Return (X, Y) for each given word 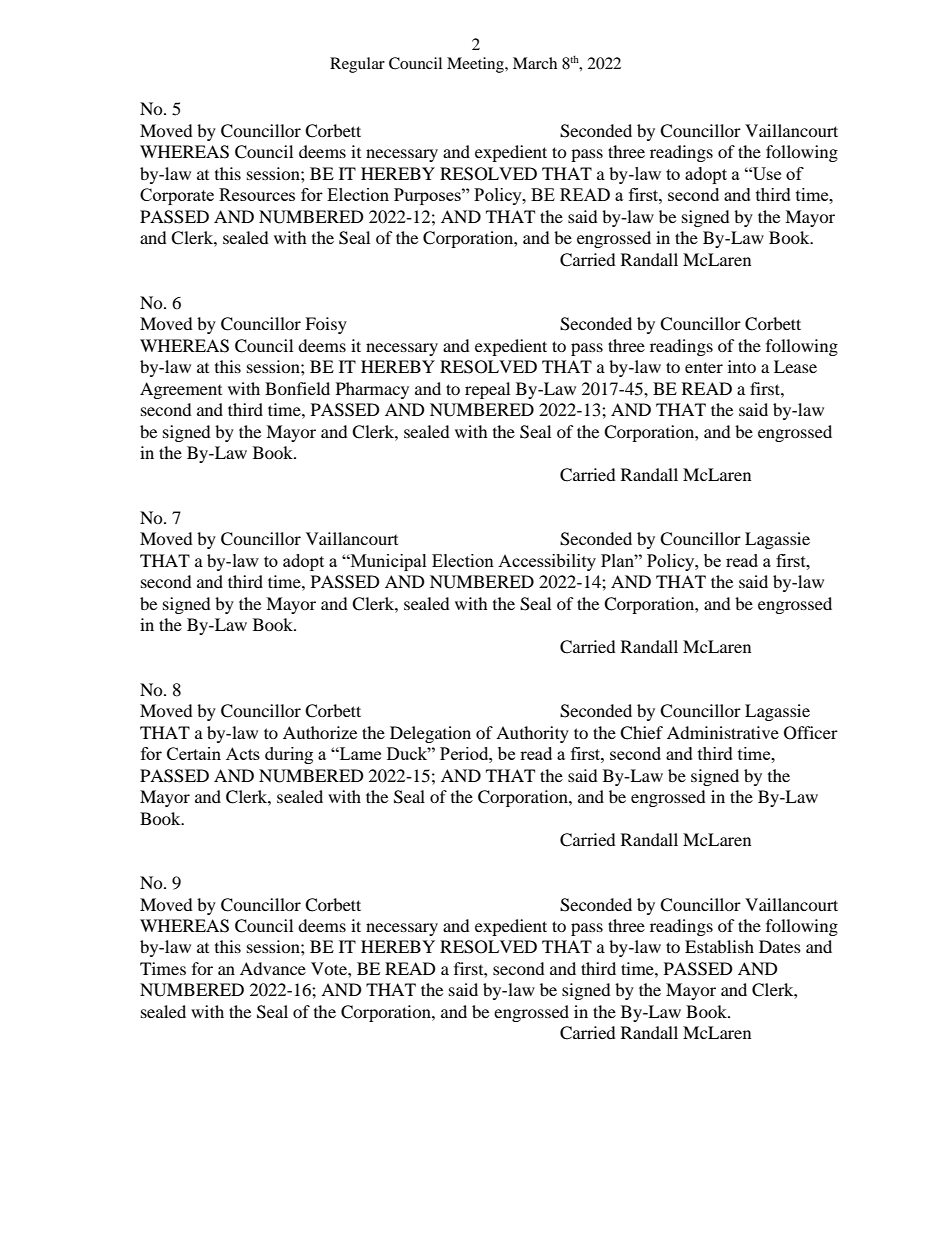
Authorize (320, 732)
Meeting (476, 65)
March (535, 63)
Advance (273, 968)
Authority (532, 734)
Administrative (723, 732)
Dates (780, 946)
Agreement (181, 390)
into (742, 366)
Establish (719, 946)
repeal (487, 390)
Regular (357, 65)
